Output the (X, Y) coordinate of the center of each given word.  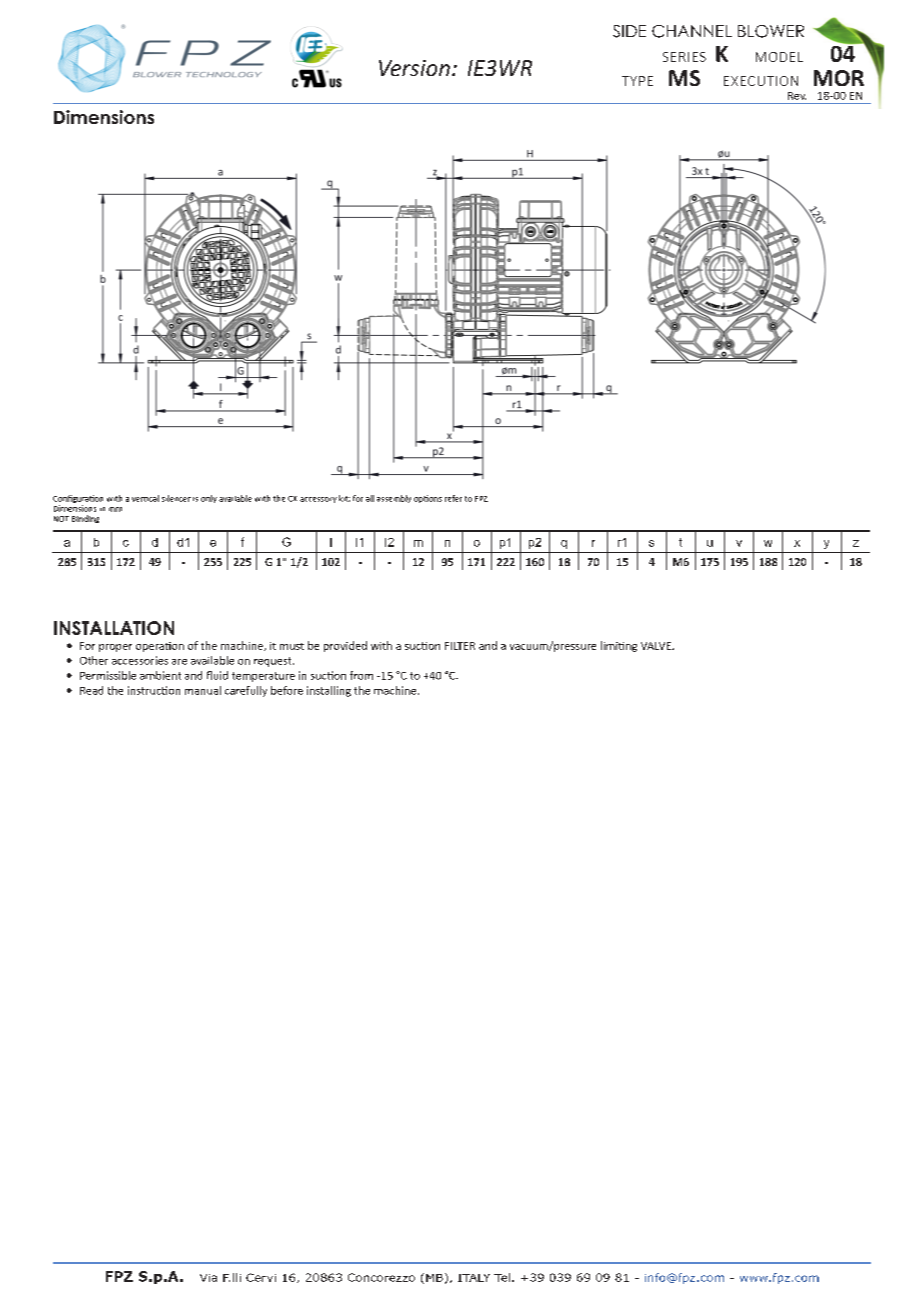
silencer (176, 498)
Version (414, 68)
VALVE (657, 646)
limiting (619, 646)
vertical (145, 498)
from (361, 675)
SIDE (629, 31)
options (428, 499)
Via (208, 1278)
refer (453, 498)
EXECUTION (761, 81)
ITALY (474, 1278)
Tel (502, 1277)
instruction (154, 690)
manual (203, 690)
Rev (797, 96)
